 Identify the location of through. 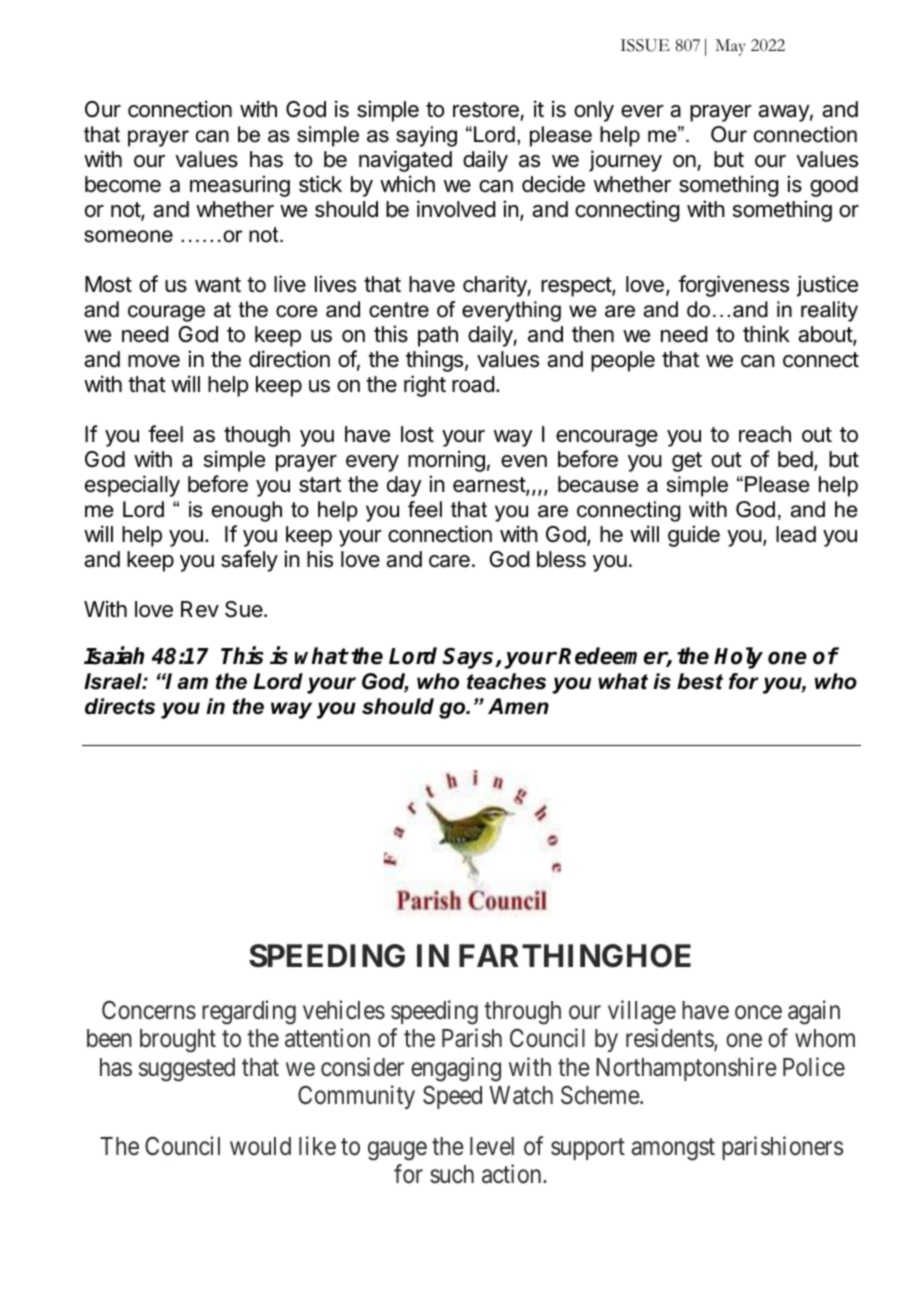
(522, 1013).
